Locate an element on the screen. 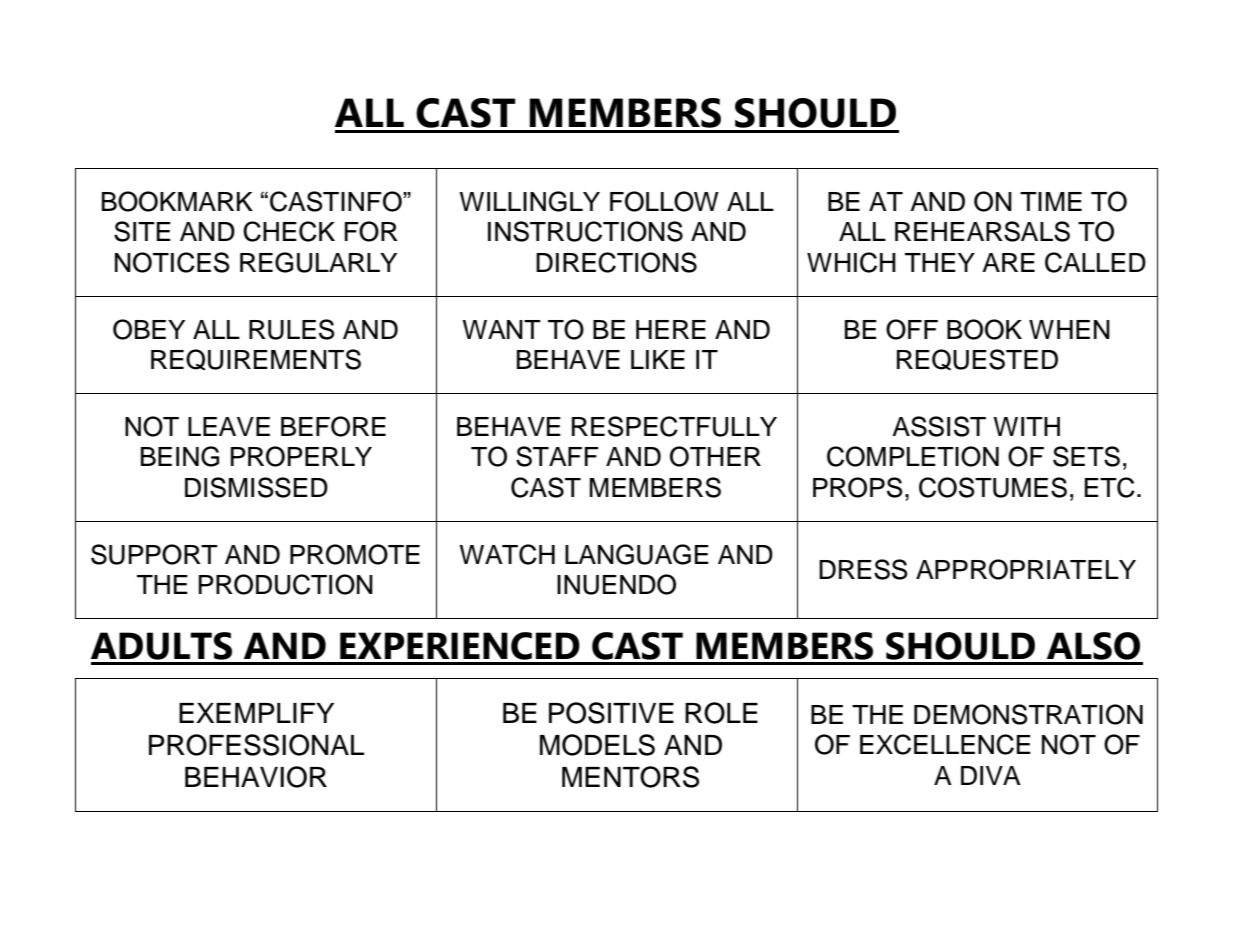 Image resolution: width=1233 pixels, height=952 pixels. PRODUCTION is located at coordinates (286, 584).
